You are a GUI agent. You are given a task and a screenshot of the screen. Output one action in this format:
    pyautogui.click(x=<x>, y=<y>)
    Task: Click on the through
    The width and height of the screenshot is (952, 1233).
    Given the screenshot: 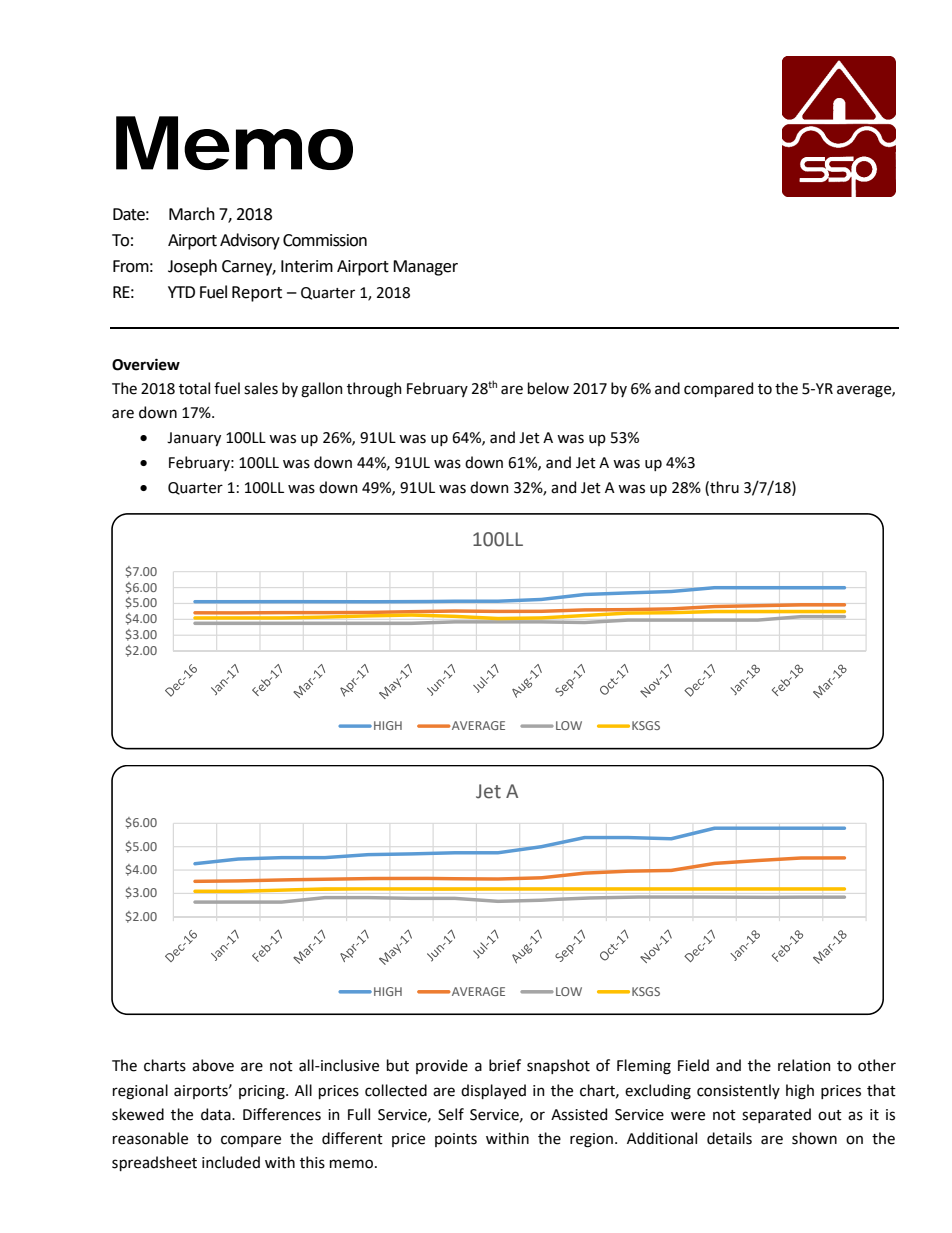 What is the action you would take?
    pyautogui.click(x=374, y=390)
